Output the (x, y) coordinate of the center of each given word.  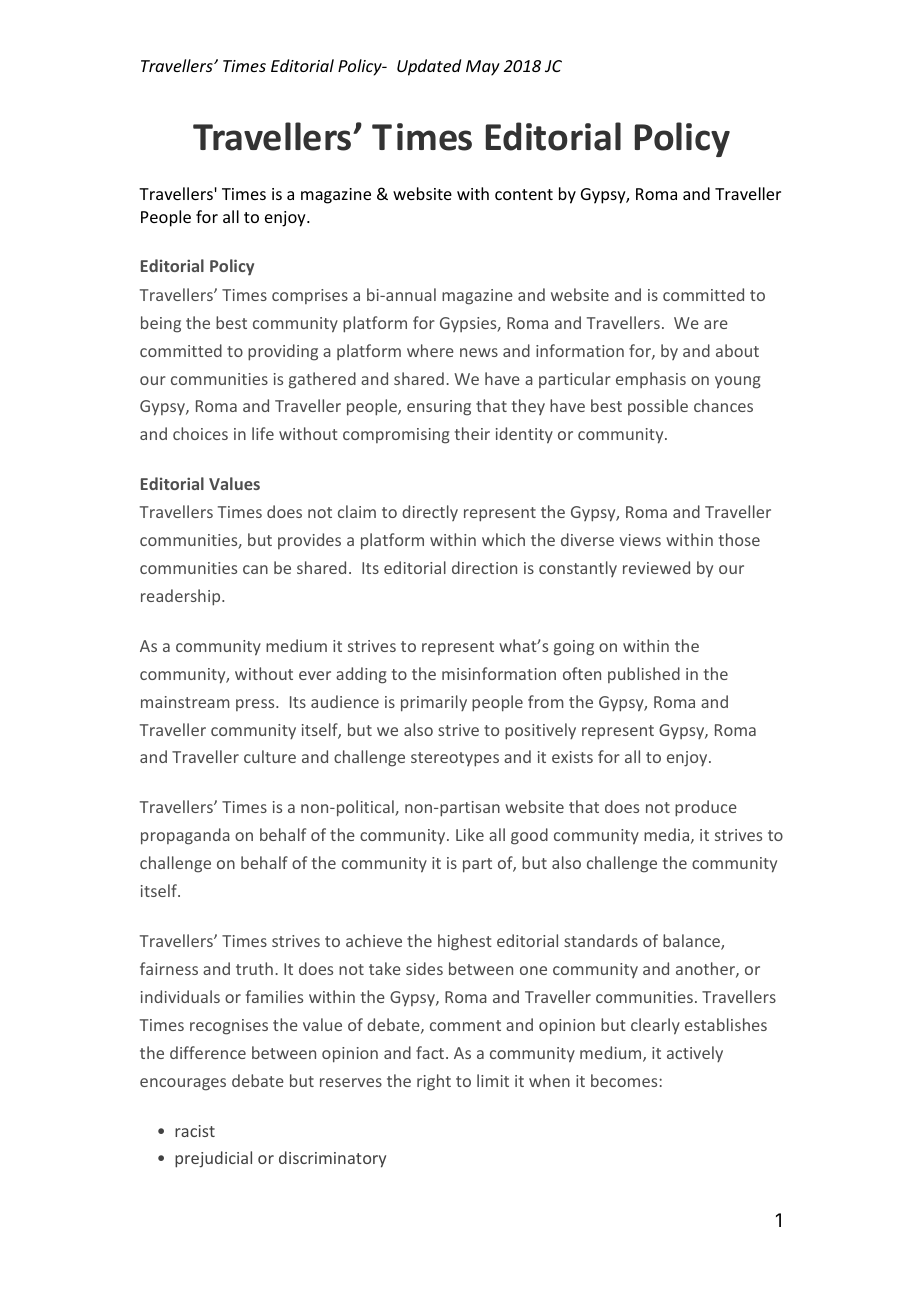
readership (182, 597)
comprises (310, 296)
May (483, 68)
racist (195, 1131)
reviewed (656, 567)
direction (484, 567)
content (524, 194)
